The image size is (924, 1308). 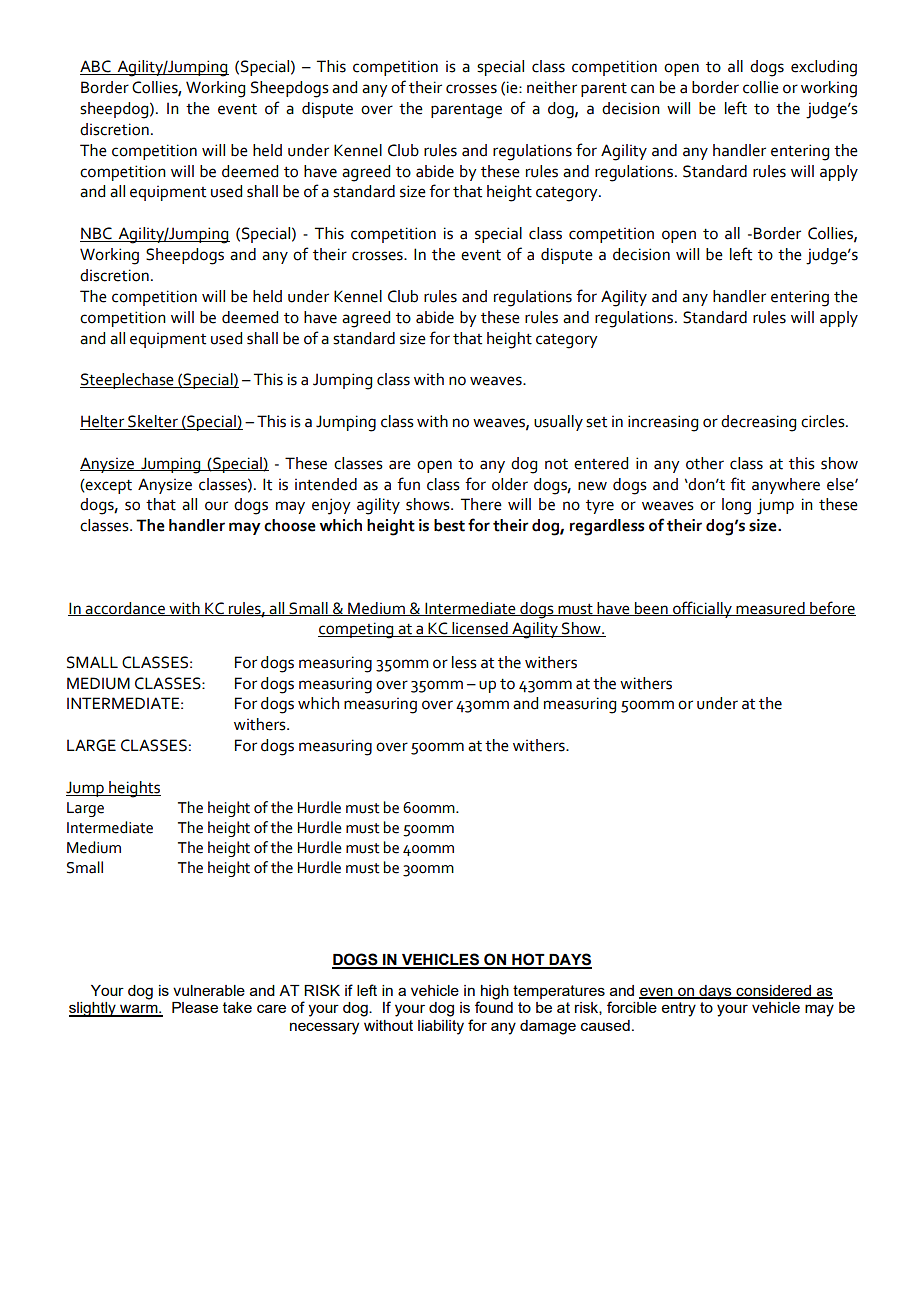 What do you see at coordinates (824, 68) in the image?
I see `excluding` at bounding box center [824, 68].
